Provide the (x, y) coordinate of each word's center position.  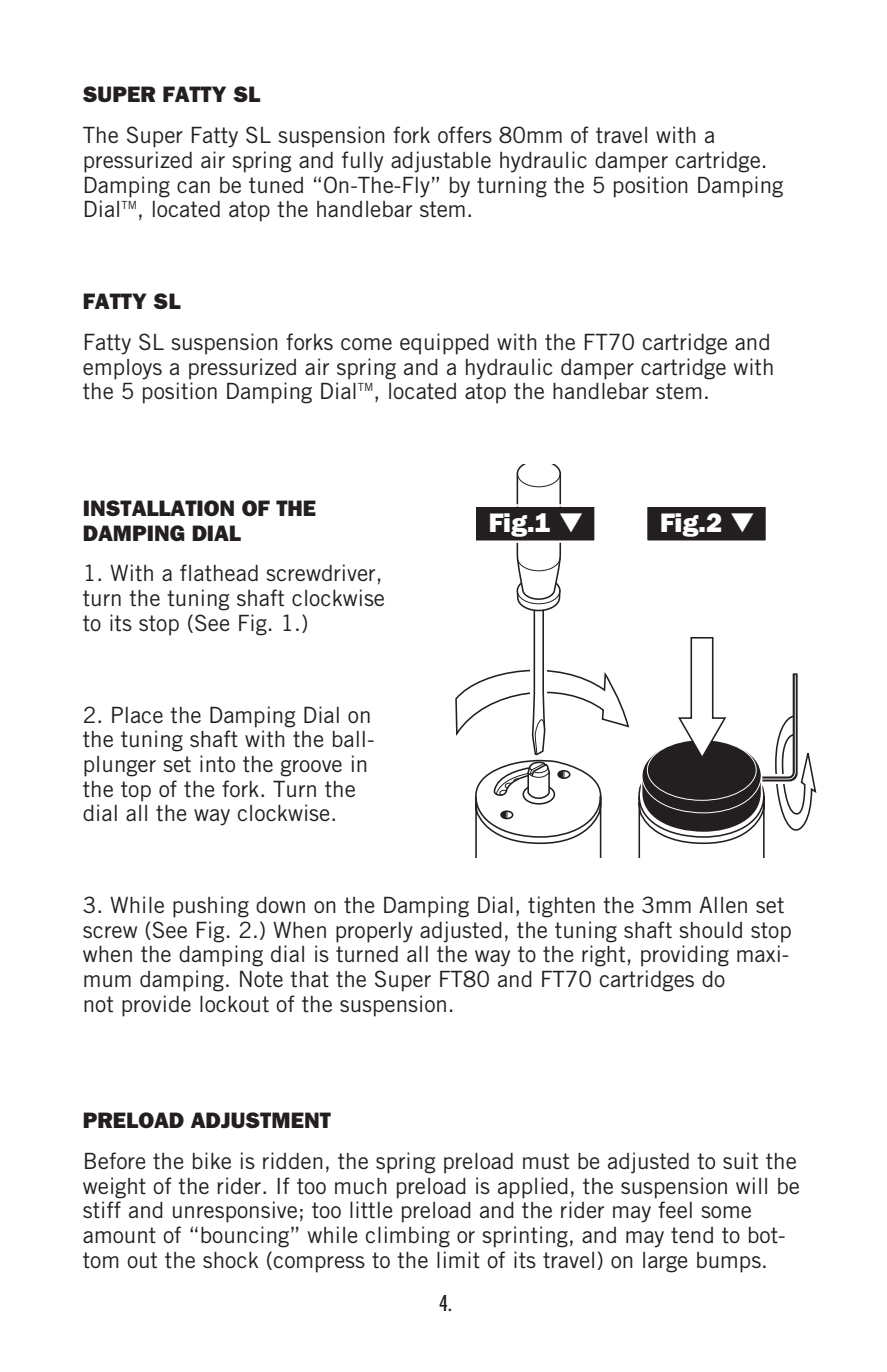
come (366, 344)
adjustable (441, 162)
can (193, 187)
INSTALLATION (159, 508)
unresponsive (235, 1212)
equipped (444, 344)
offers (465, 134)
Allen (723, 905)
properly (374, 932)
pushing (211, 907)
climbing (408, 1237)
